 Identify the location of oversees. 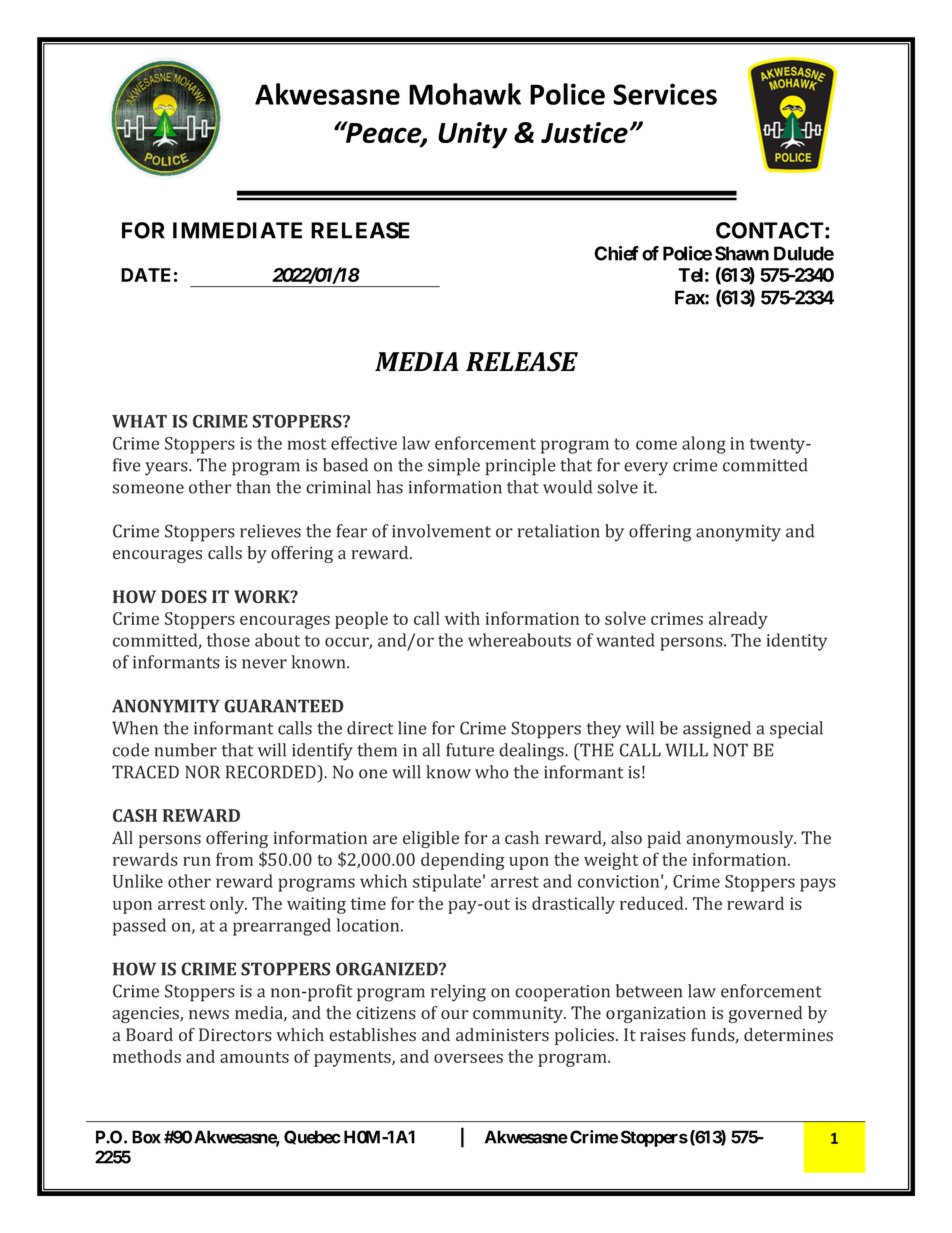
(468, 1058).
